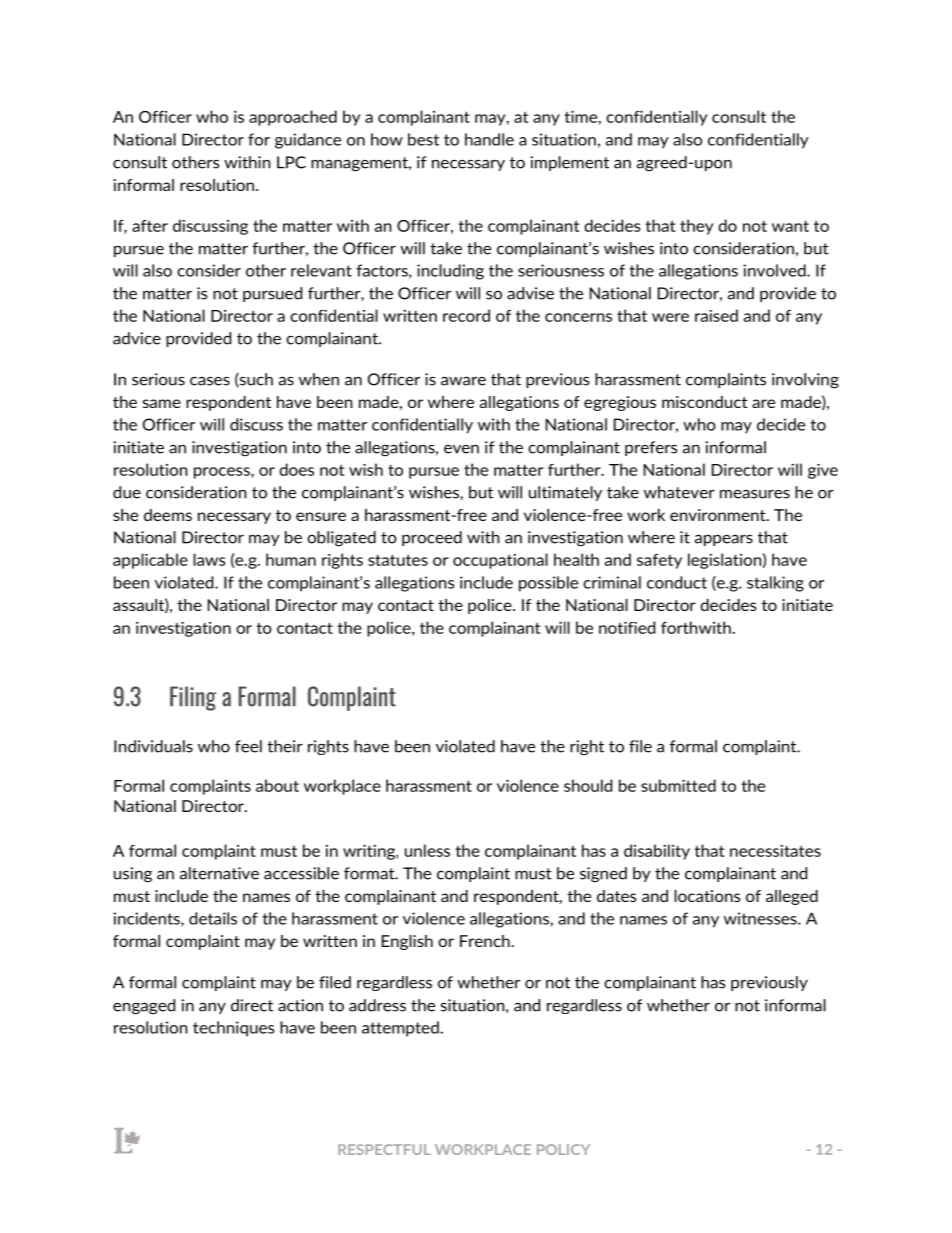 This image has height=1233, width=952. I want to click on stalking, so click(775, 584).
